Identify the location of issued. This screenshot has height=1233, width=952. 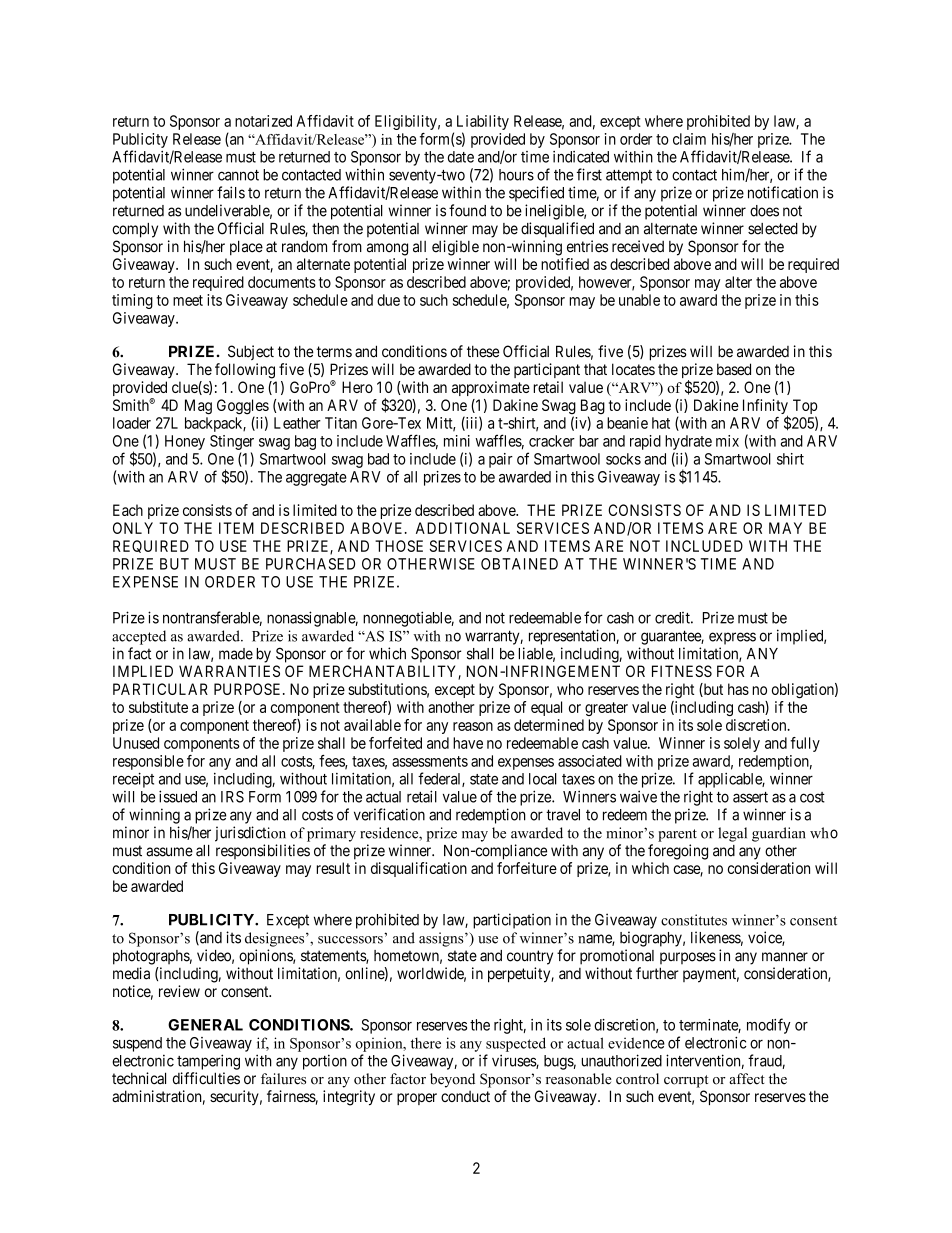
(178, 796).
